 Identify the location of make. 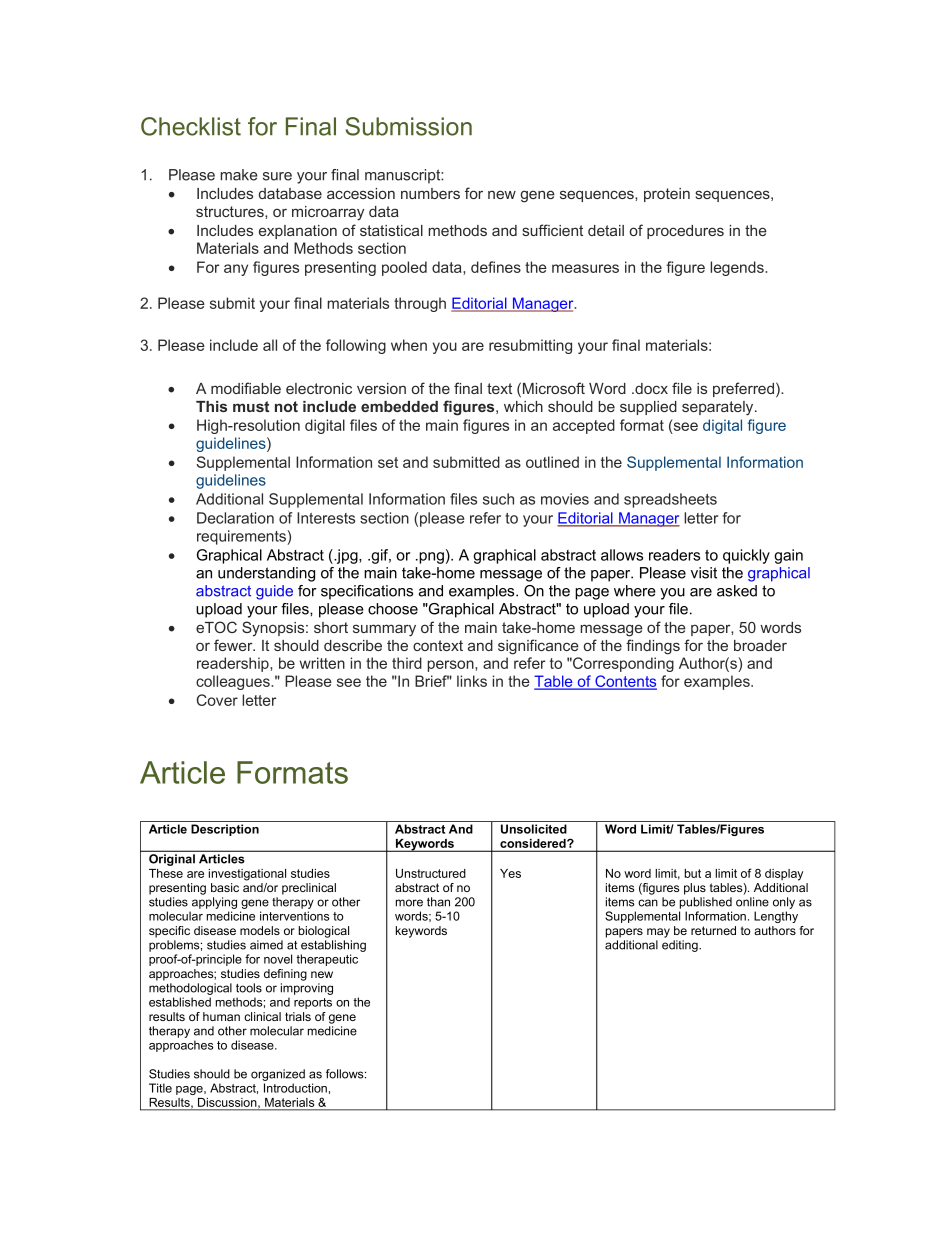
(239, 175).
